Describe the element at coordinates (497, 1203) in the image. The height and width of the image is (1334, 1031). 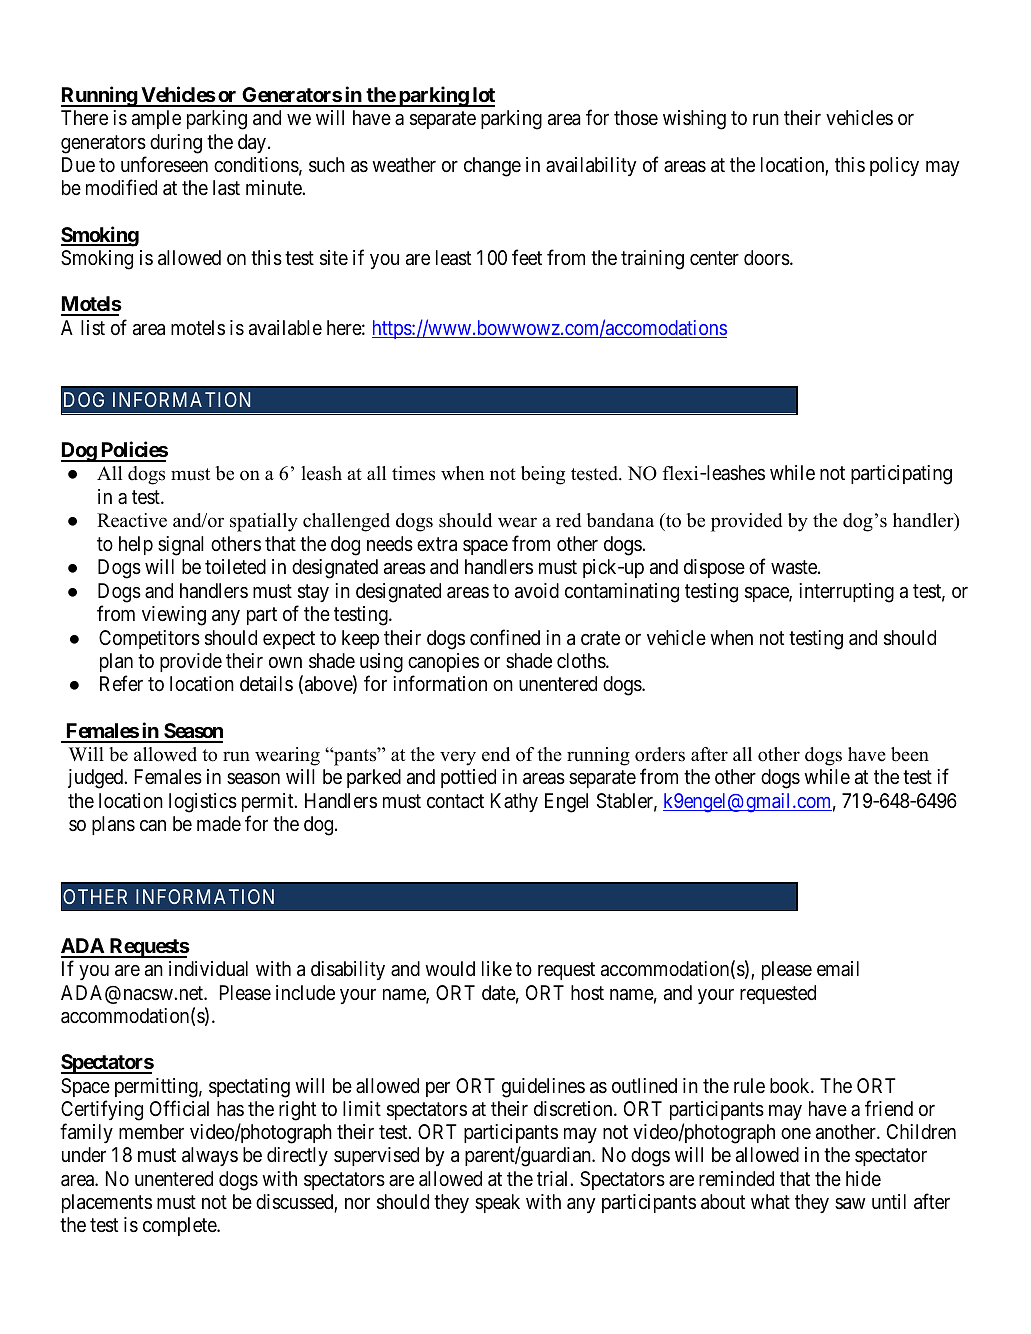
I see `speak` at that location.
